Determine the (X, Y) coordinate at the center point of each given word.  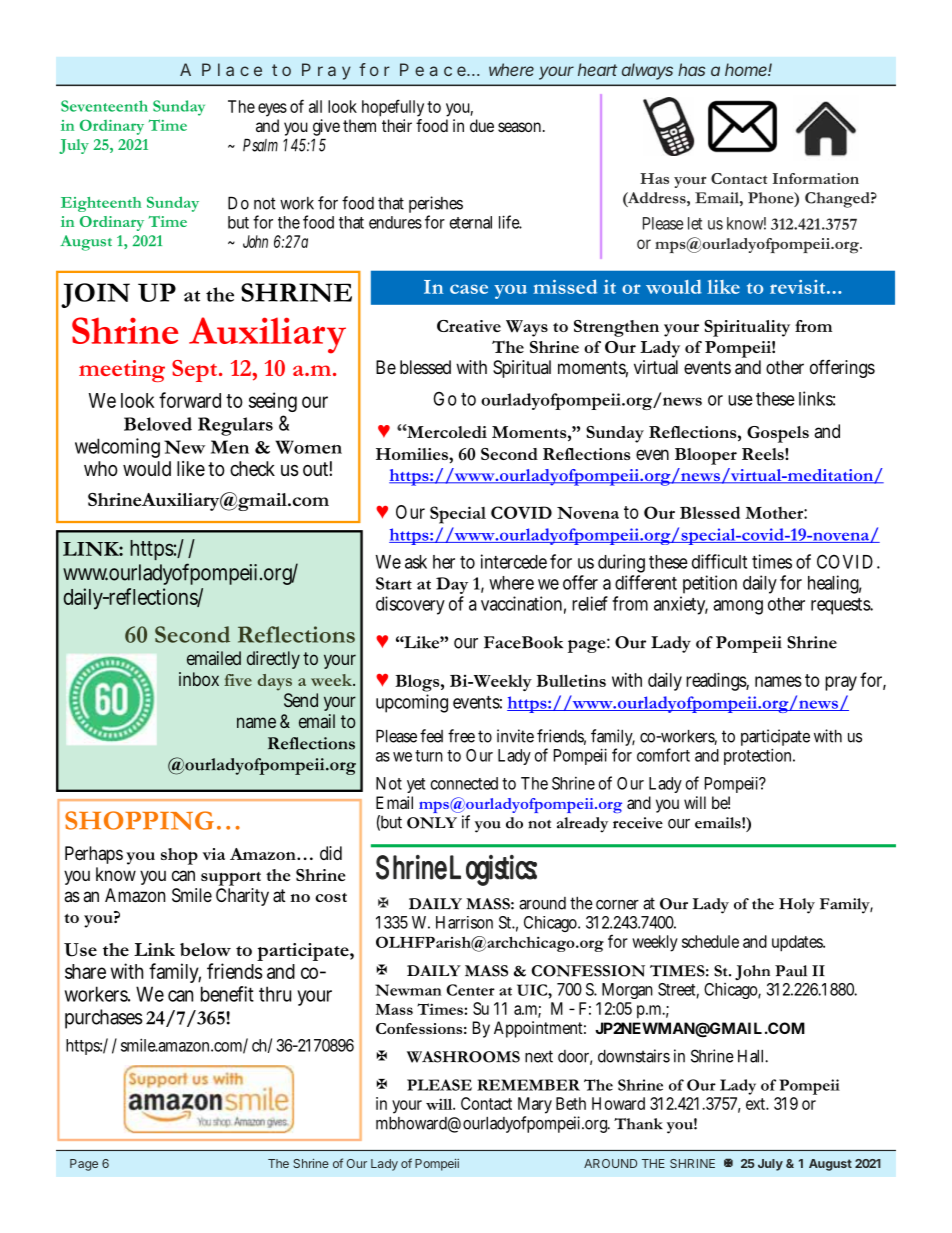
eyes (272, 111)
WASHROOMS (463, 1057)
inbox (199, 679)
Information (816, 178)
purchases (103, 1019)
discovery (410, 605)
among (738, 607)
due (482, 125)
